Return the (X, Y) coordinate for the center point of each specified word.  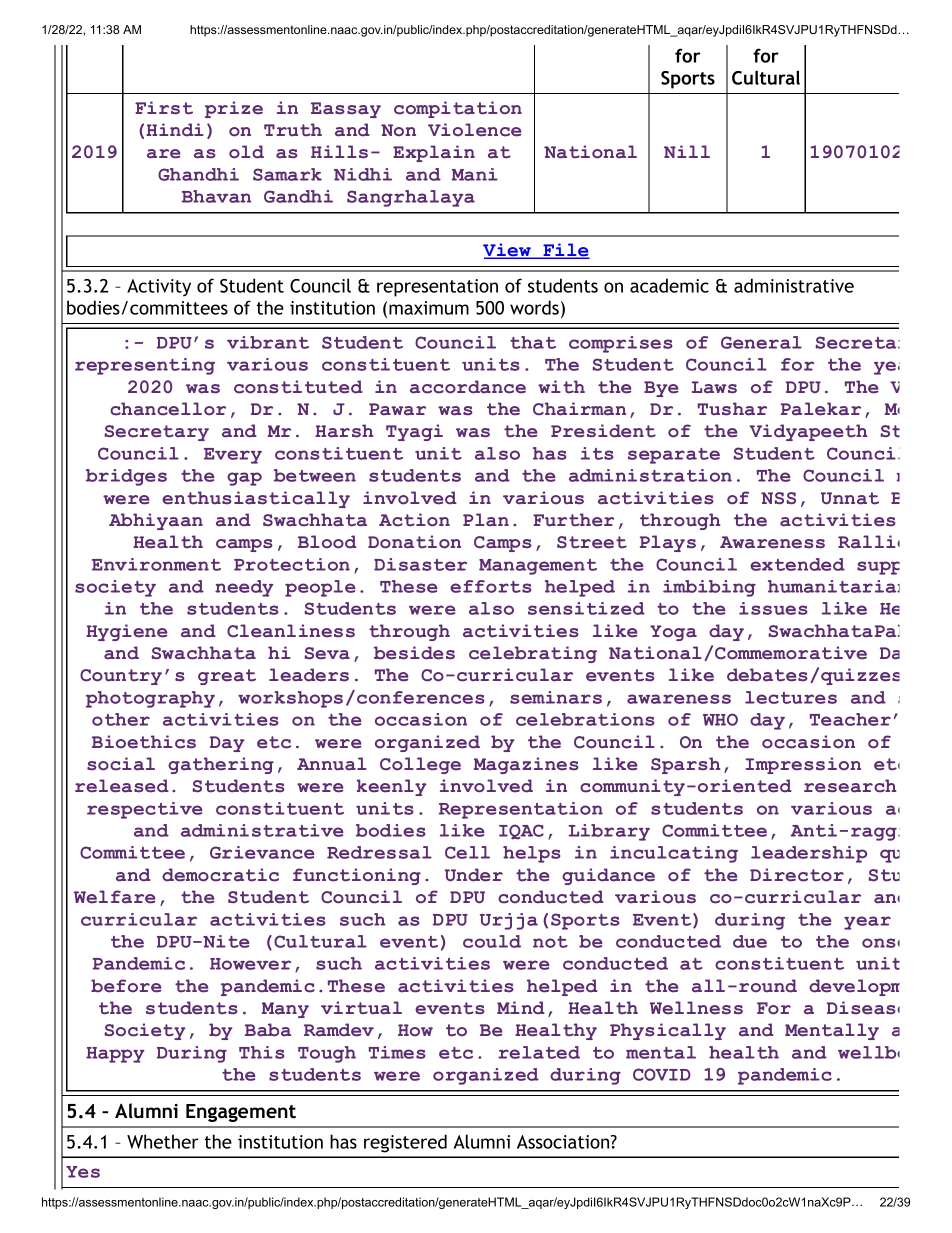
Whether (162, 1141)
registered (405, 1143)
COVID (662, 1074)
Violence (474, 130)
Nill (687, 151)
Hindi (175, 130)
